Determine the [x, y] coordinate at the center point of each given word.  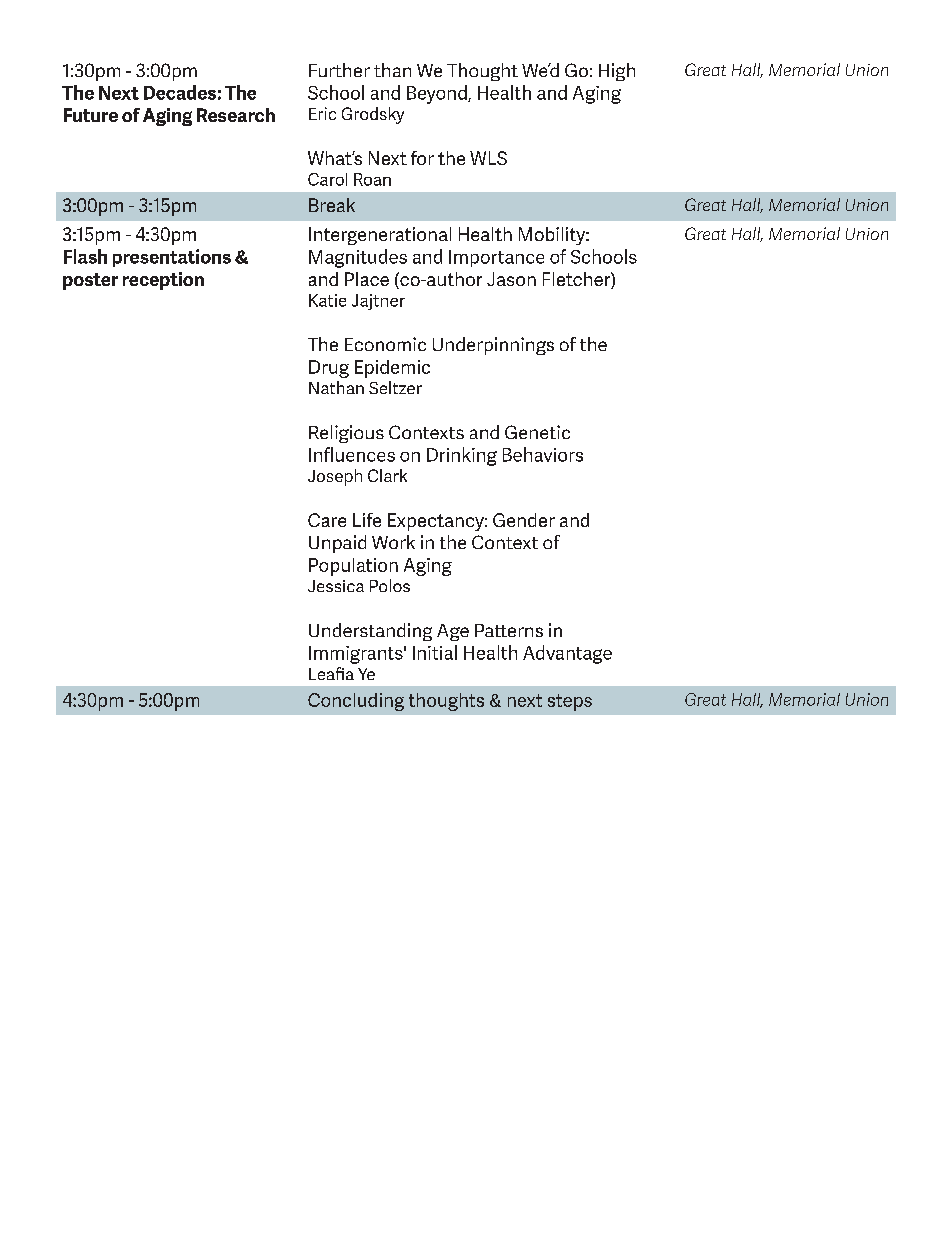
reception [163, 281]
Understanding [370, 632]
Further [339, 70]
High [617, 72]
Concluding [356, 702]
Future [91, 115]
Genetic [537, 432]
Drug [329, 369]
